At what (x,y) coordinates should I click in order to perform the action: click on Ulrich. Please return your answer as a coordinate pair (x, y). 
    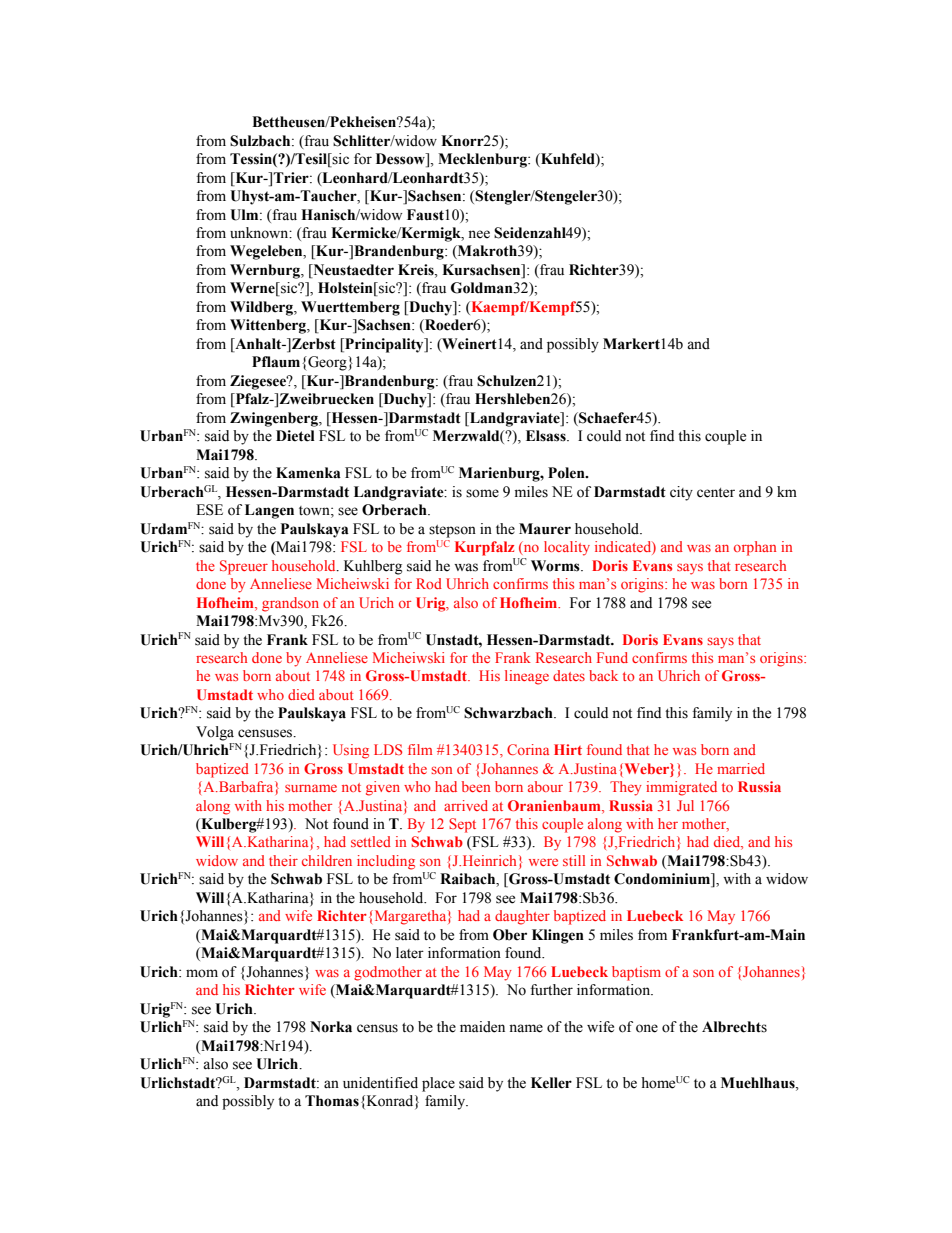
    Looking at the image, I should click on (278, 1064).
